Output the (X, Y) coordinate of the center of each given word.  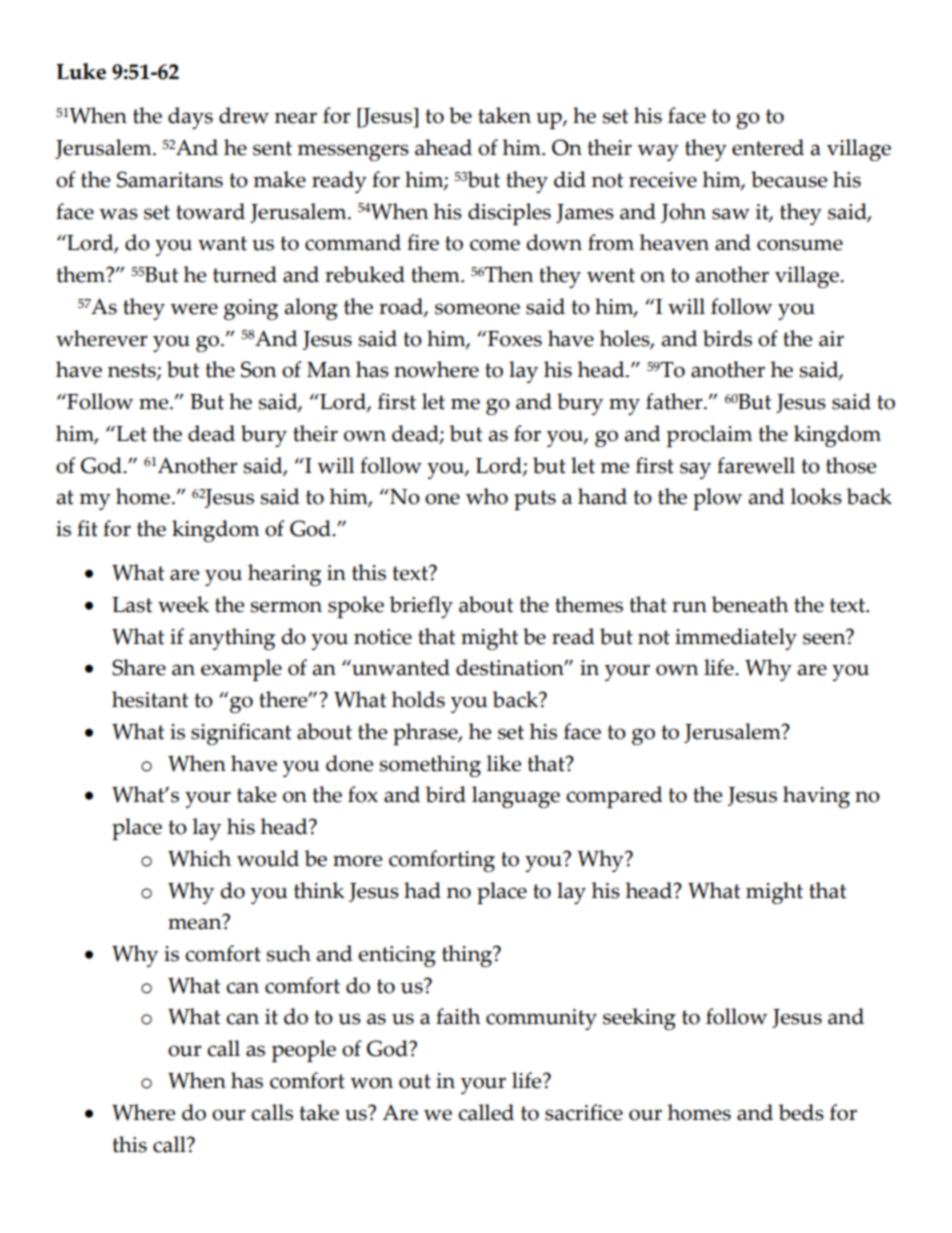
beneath (749, 604)
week (183, 604)
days (190, 118)
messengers (353, 152)
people (304, 1051)
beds (801, 1112)
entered (768, 147)
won (371, 1083)
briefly (421, 607)
